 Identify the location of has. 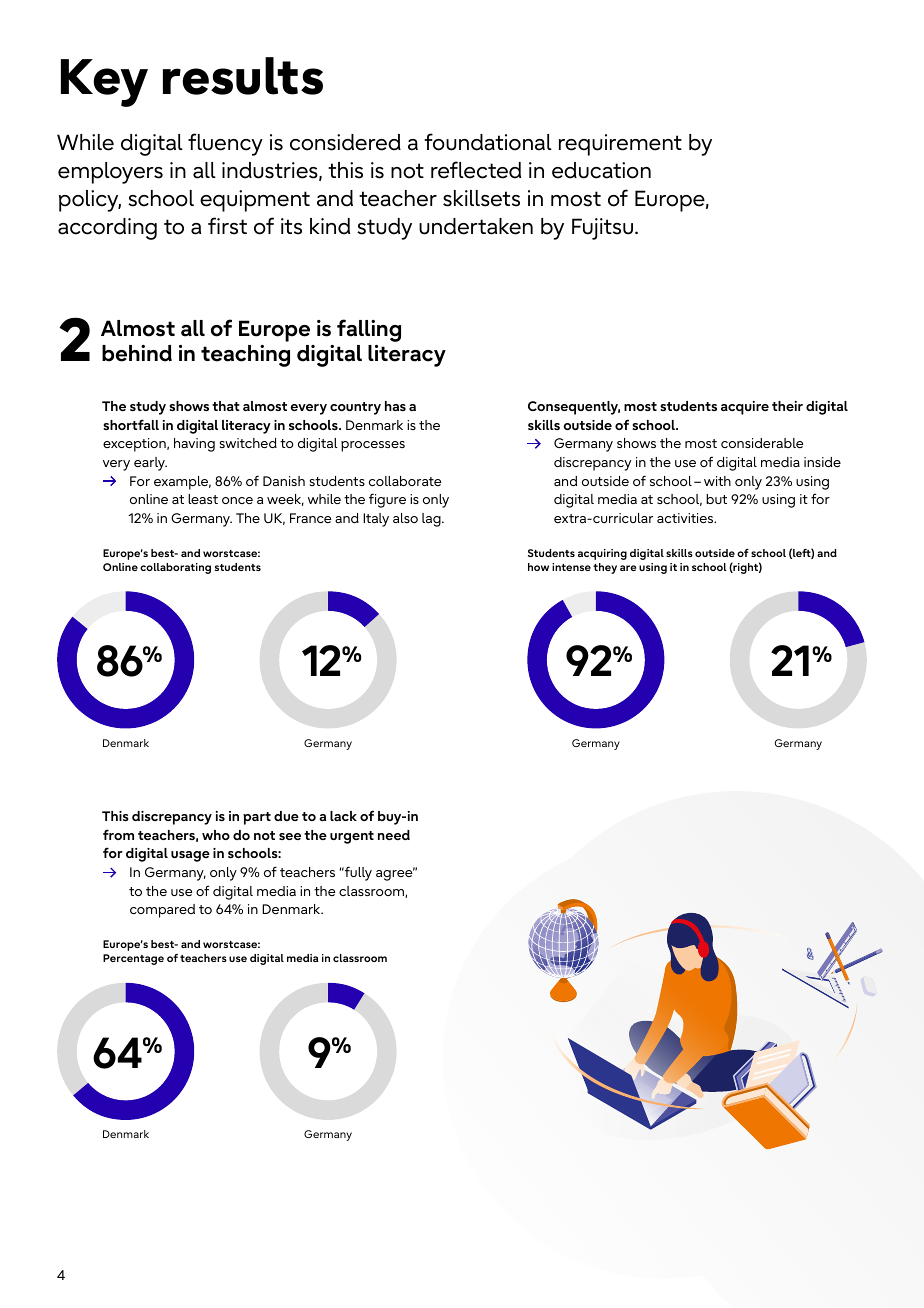
(395, 406).
